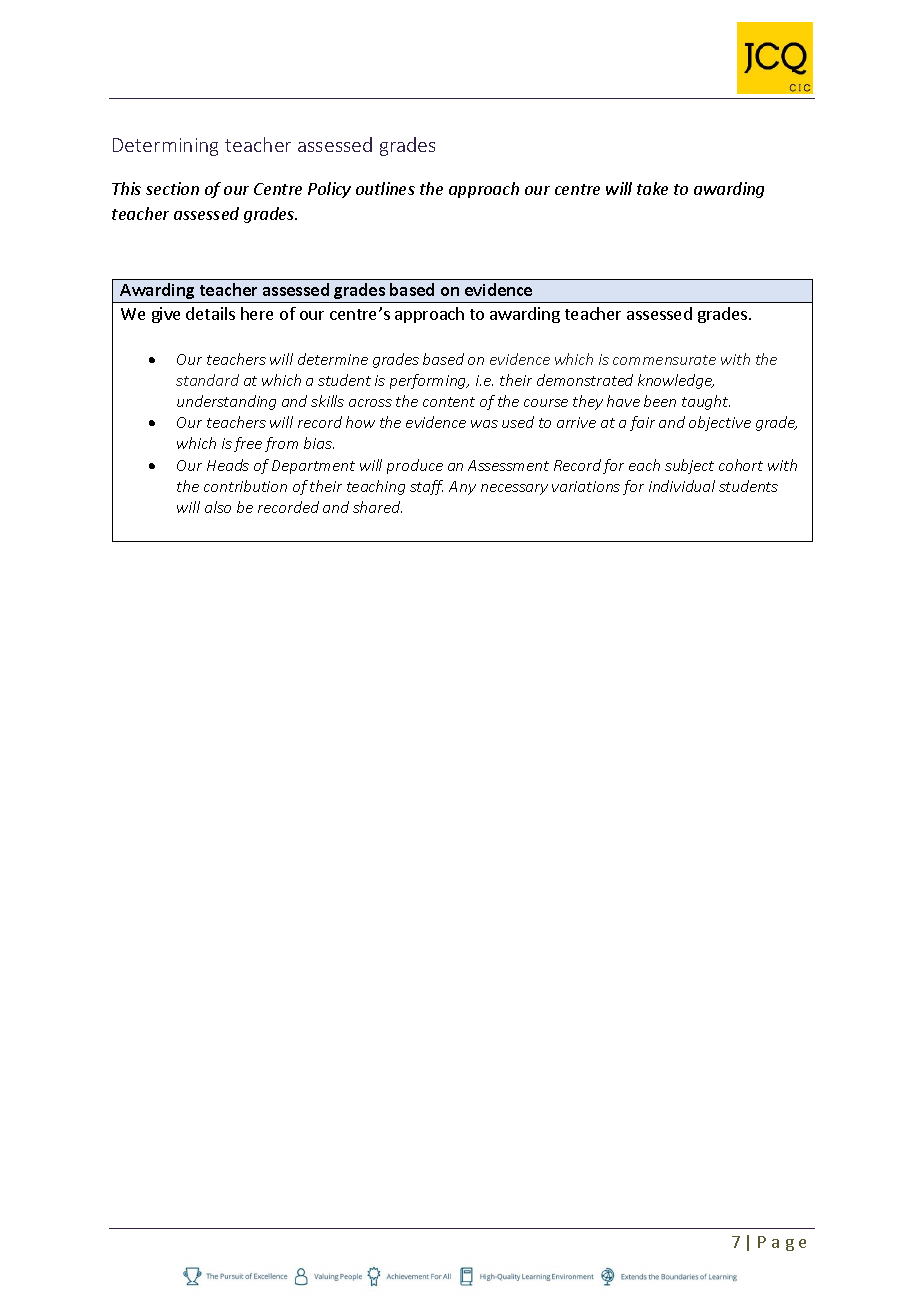 Image resolution: width=924 pixels, height=1308 pixels. What do you see at coordinates (484, 424) in the screenshot?
I see `was` at bounding box center [484, 424].
